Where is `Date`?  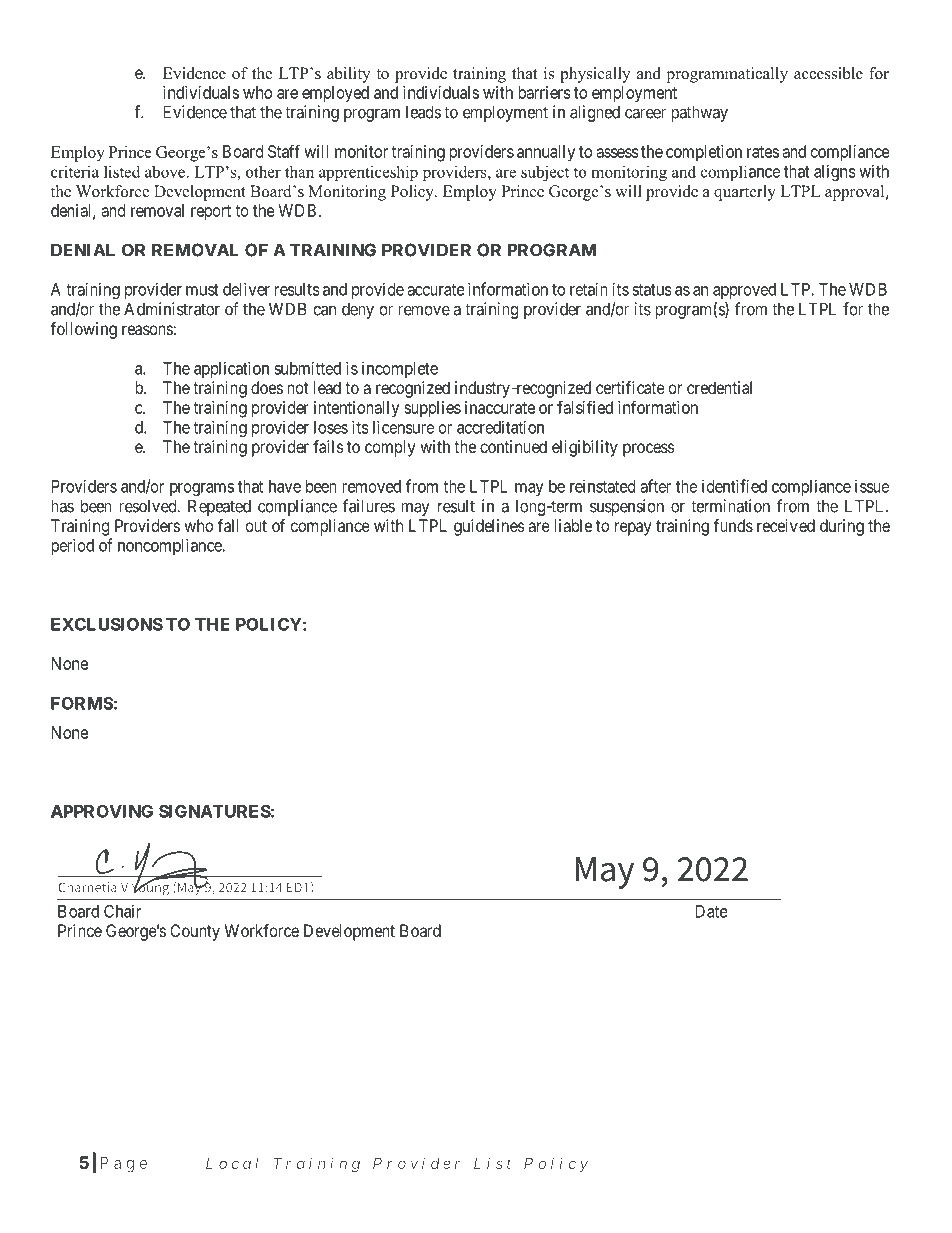 Date is located at coordinates (712, 911).
